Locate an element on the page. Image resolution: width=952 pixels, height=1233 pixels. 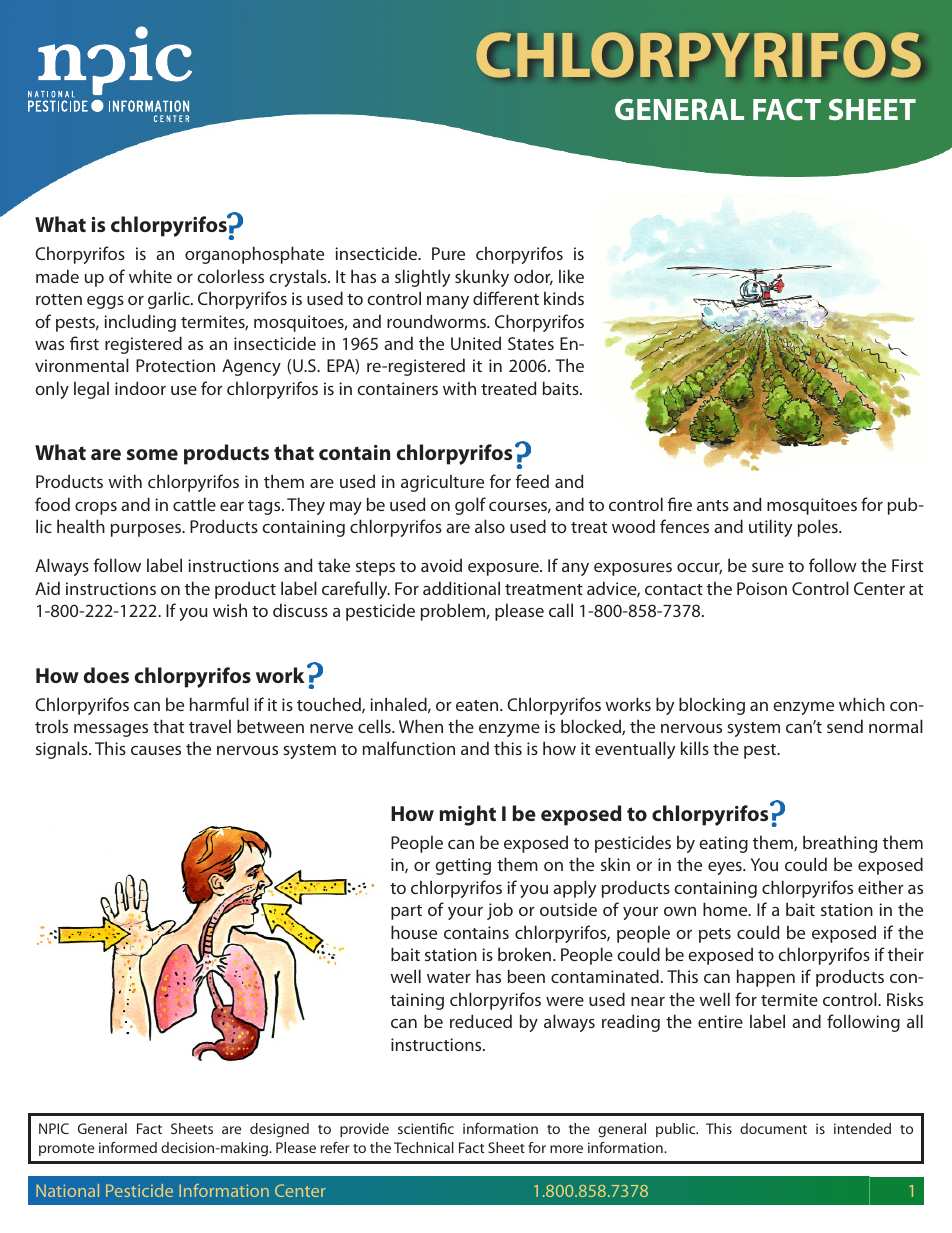
additional is located at coordinates (461, 588).
